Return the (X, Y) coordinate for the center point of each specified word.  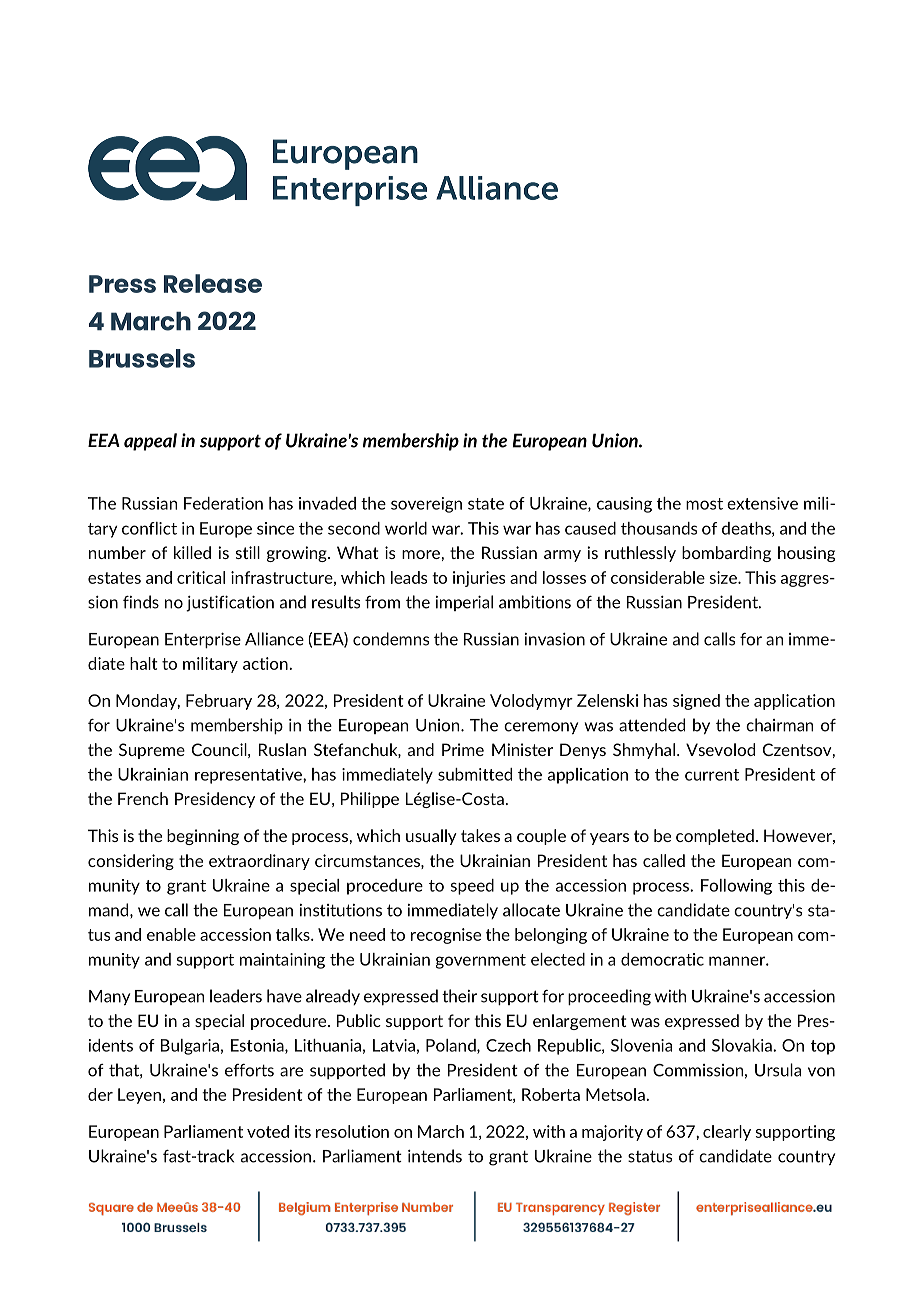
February (219, 702)
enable (171, 934)
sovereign (426, 505)
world (406, 528)
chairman (779, 725)
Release (213, 283)
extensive (762, 503)
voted (268, 1131)
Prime (463, 749)
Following (736, 887)
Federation (223, 503)
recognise (446, 936)
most (704, 504)
